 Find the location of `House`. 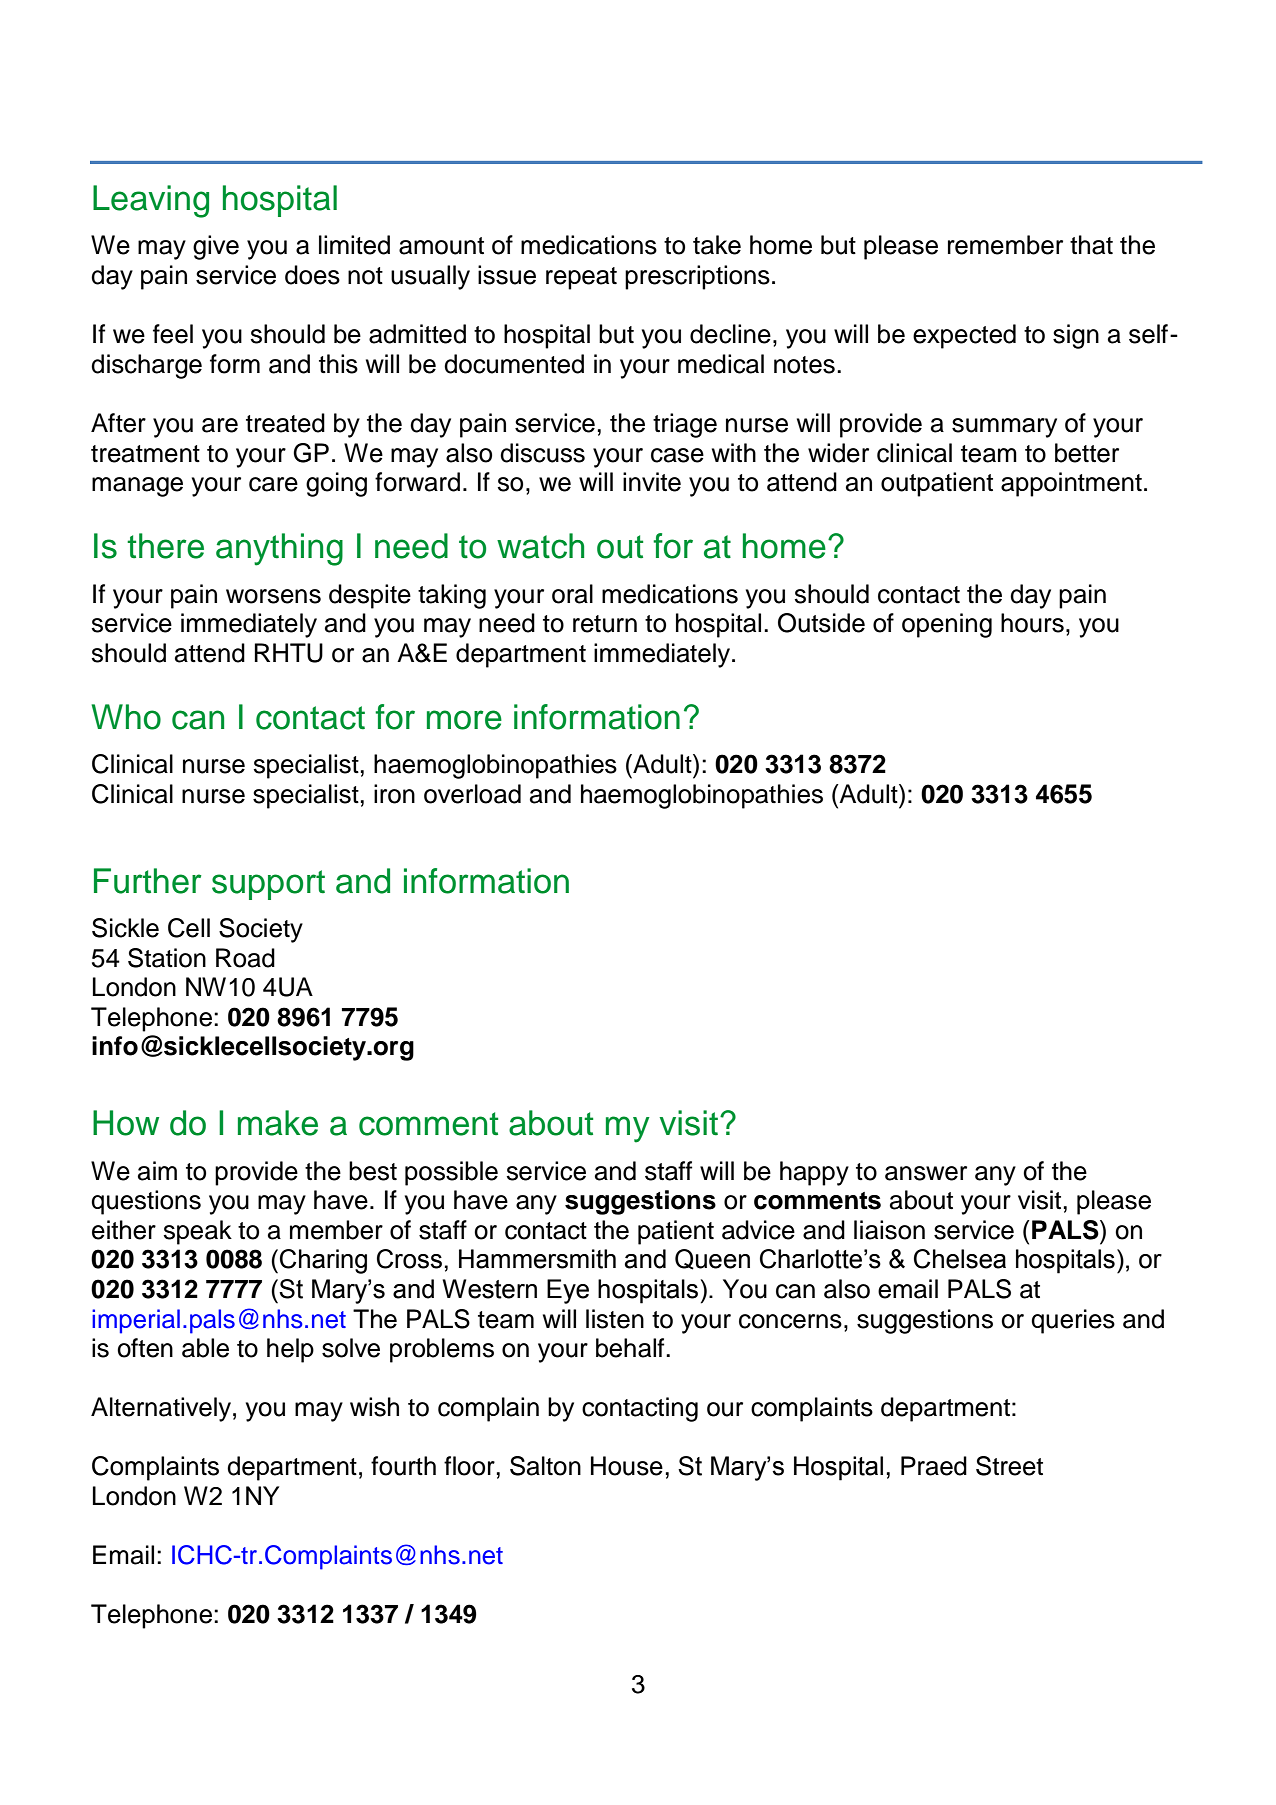

House is located at coordinates (627, 1466).
